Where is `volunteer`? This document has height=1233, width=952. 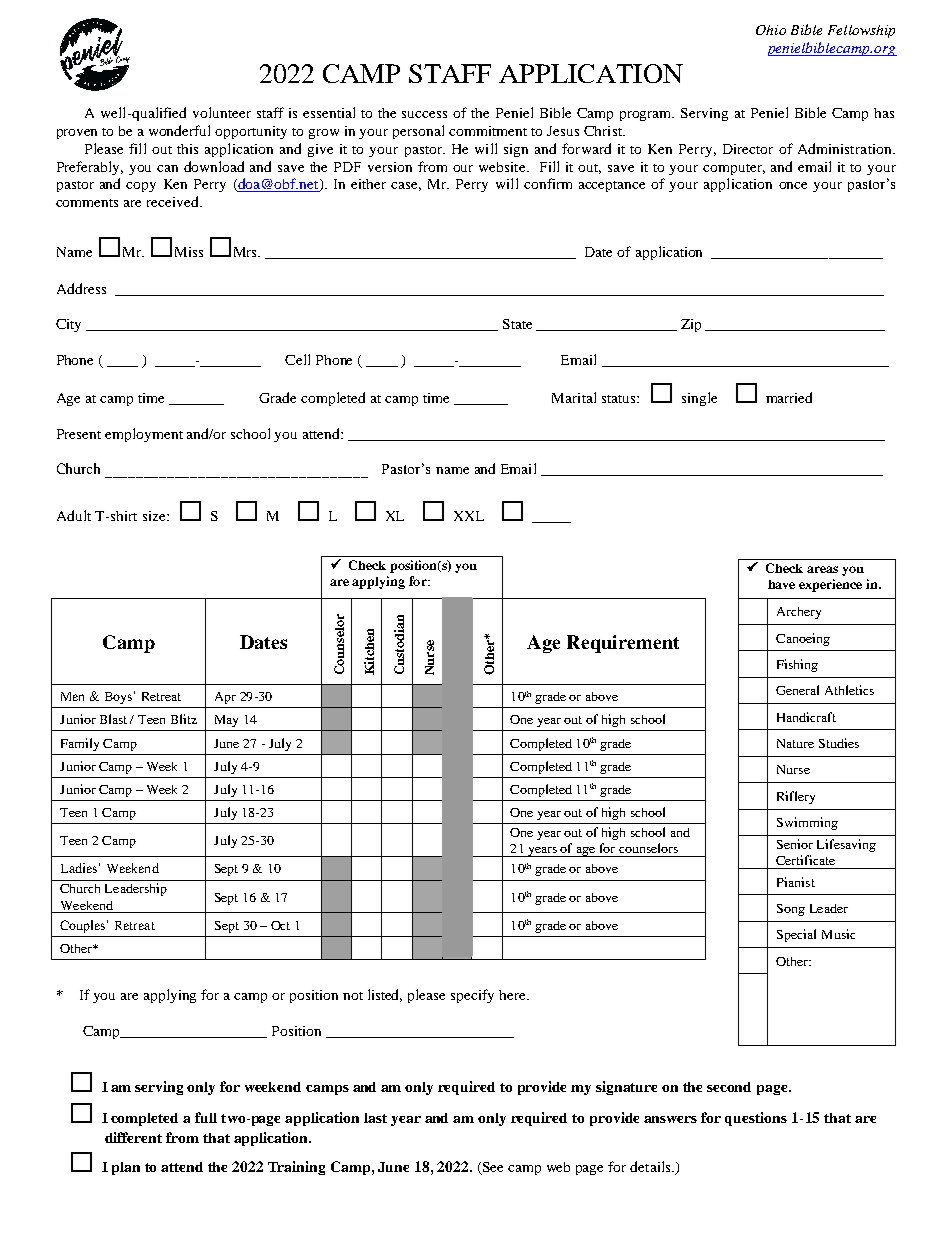 volunteer is located at coordinates (222, 112).
